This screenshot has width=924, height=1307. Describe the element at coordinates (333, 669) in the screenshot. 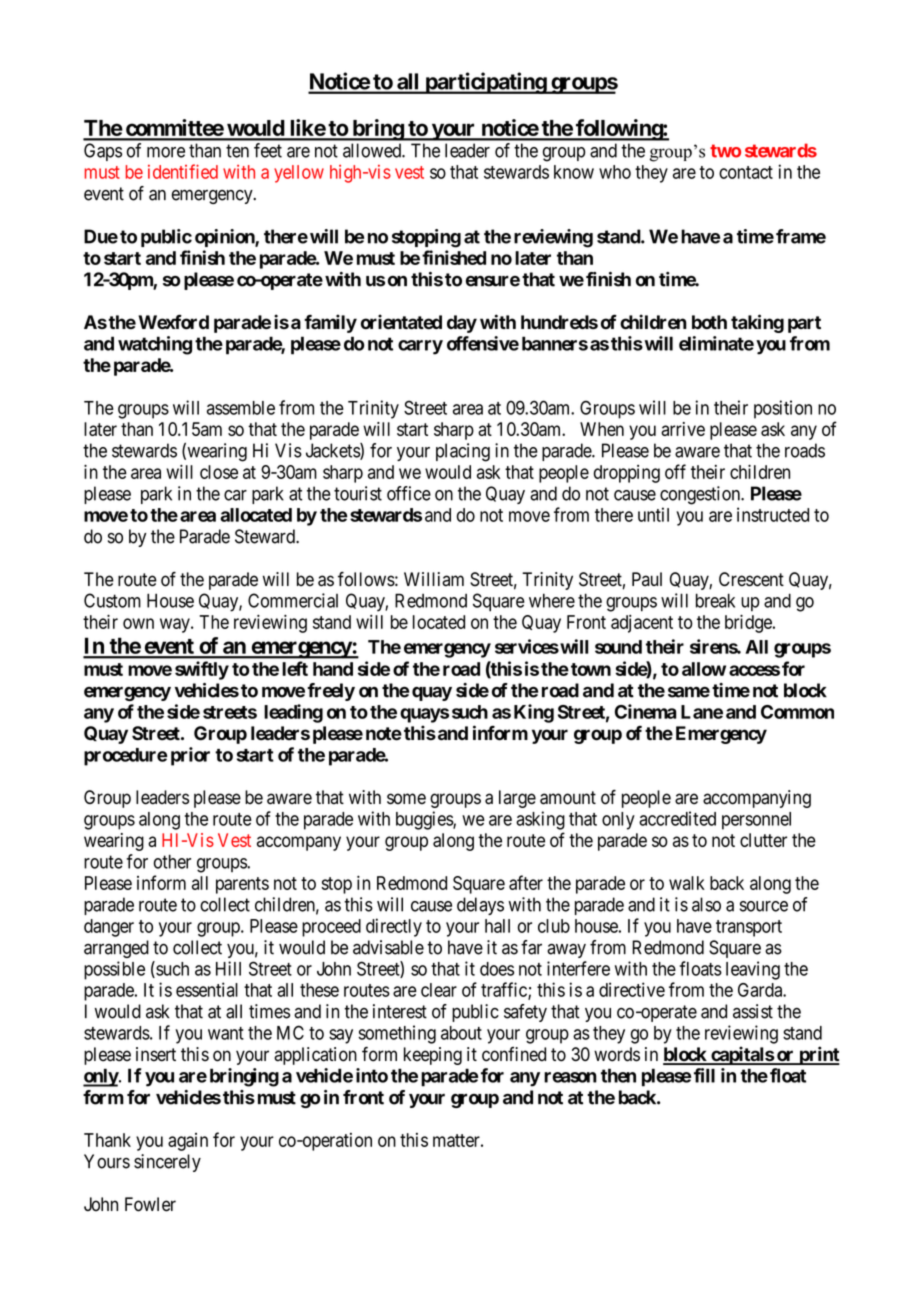

I see `hand` at that location.
